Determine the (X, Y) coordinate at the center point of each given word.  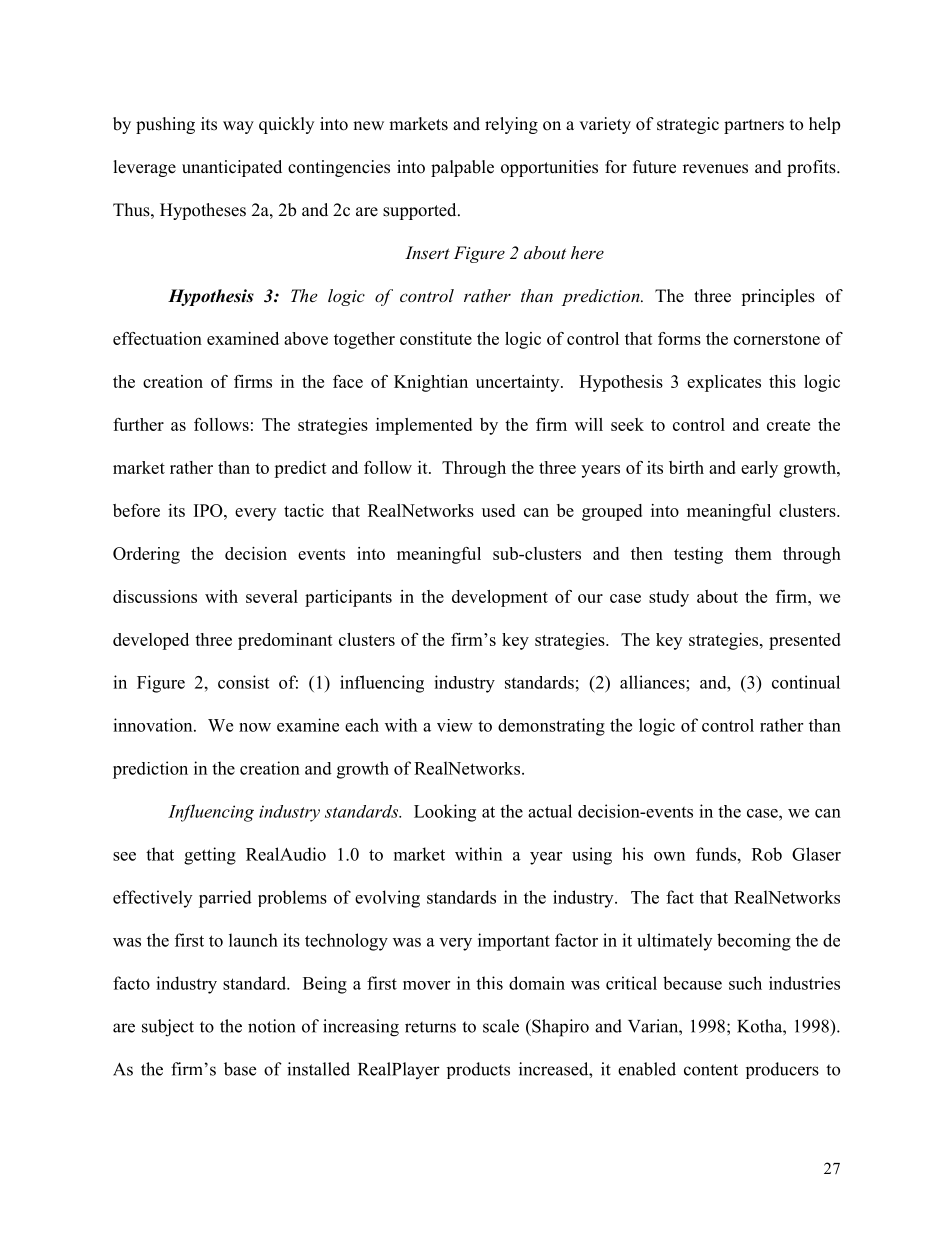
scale (501, 1026)
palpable (462, 168)
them (753, 553)
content (711, 1070)
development (500, 598)
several (272, 596)
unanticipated (232, 168)
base (240, 1069)
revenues (715, 169)
